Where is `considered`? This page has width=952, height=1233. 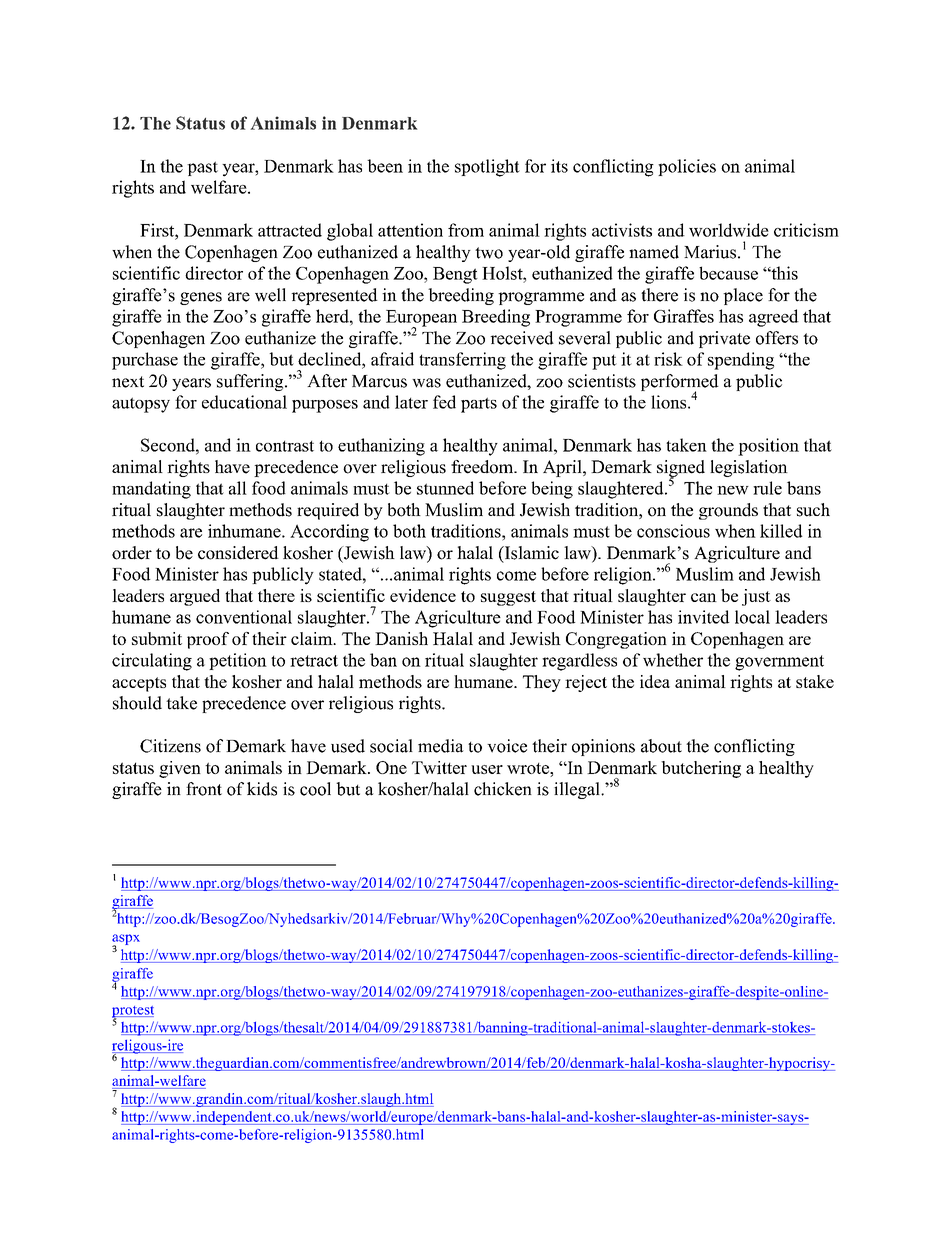 considered is located at coordinates (238, 553).
